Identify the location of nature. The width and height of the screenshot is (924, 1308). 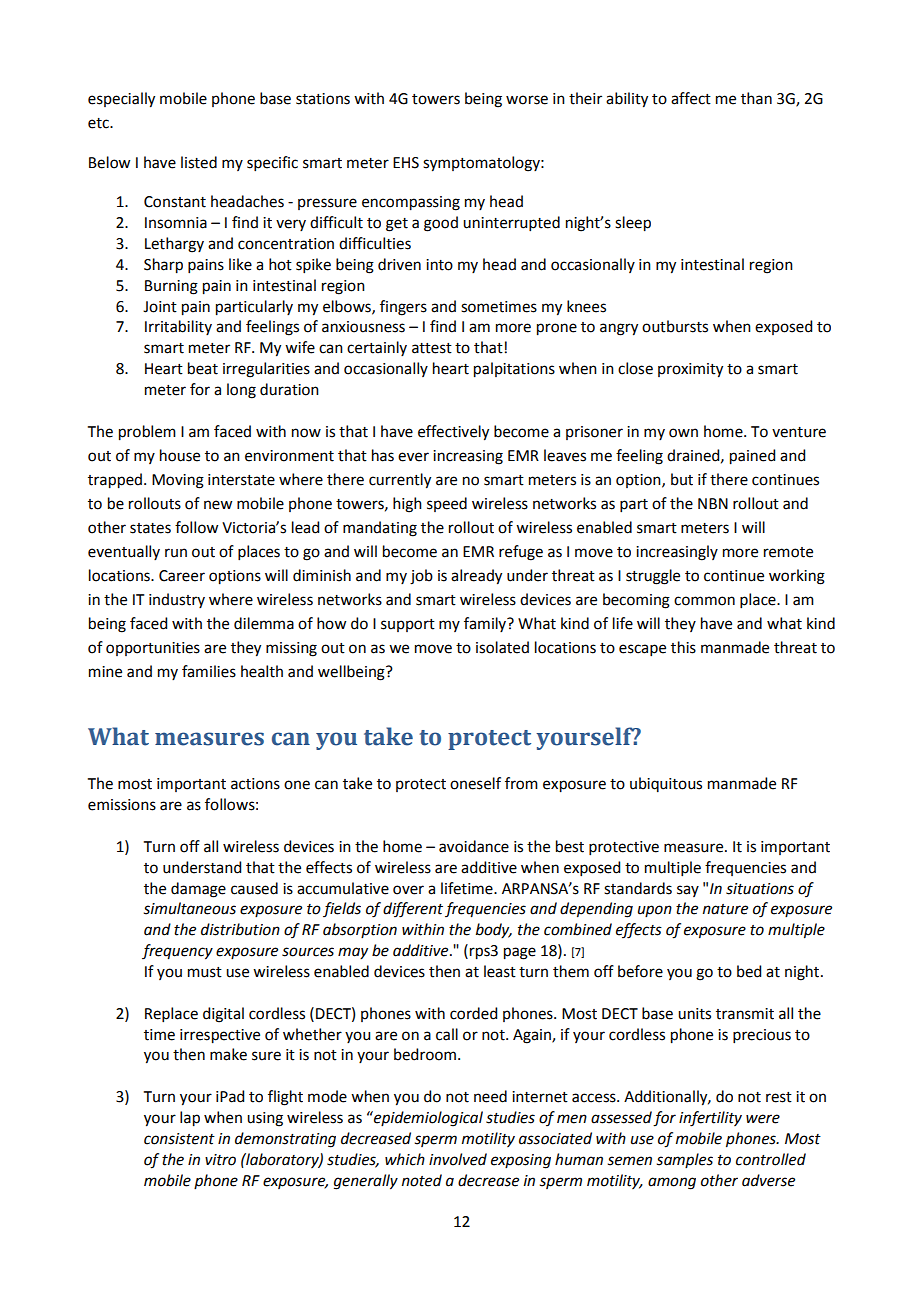
(725, 909).
